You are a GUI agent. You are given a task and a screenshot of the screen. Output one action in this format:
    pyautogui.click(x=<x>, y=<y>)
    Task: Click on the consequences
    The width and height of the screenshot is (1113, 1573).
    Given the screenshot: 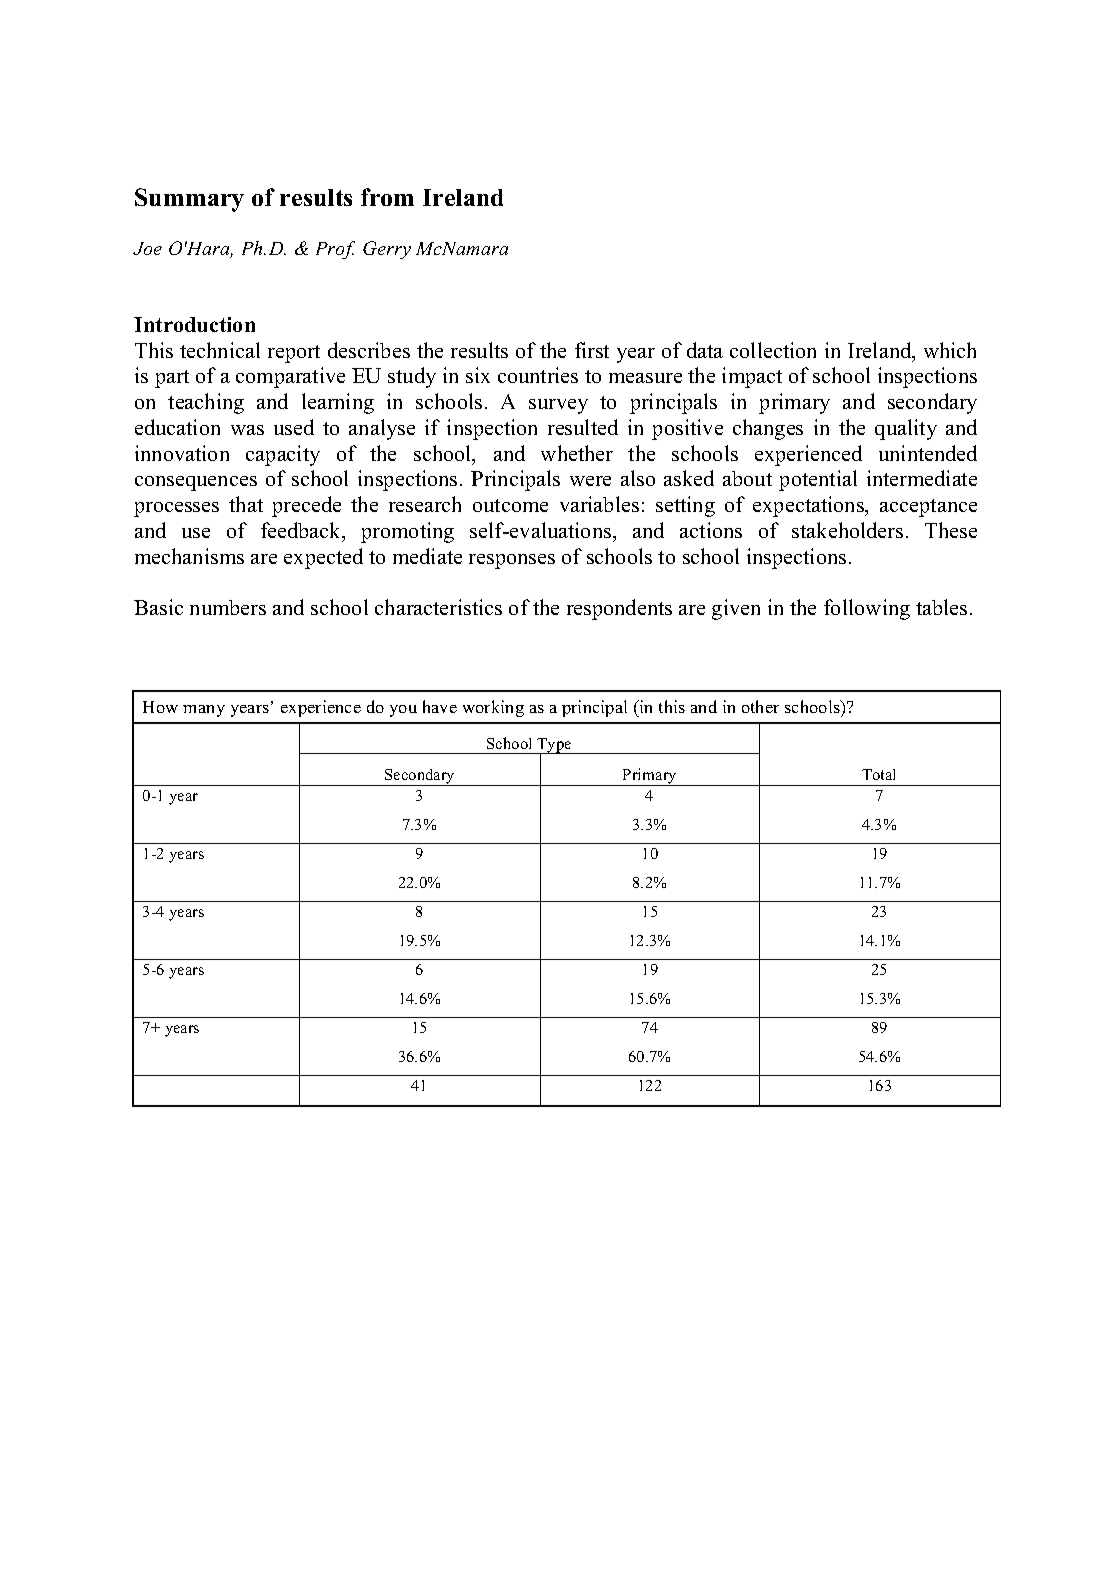 What is the action you would take?
    pyautogui.click(x=196, y=483)
